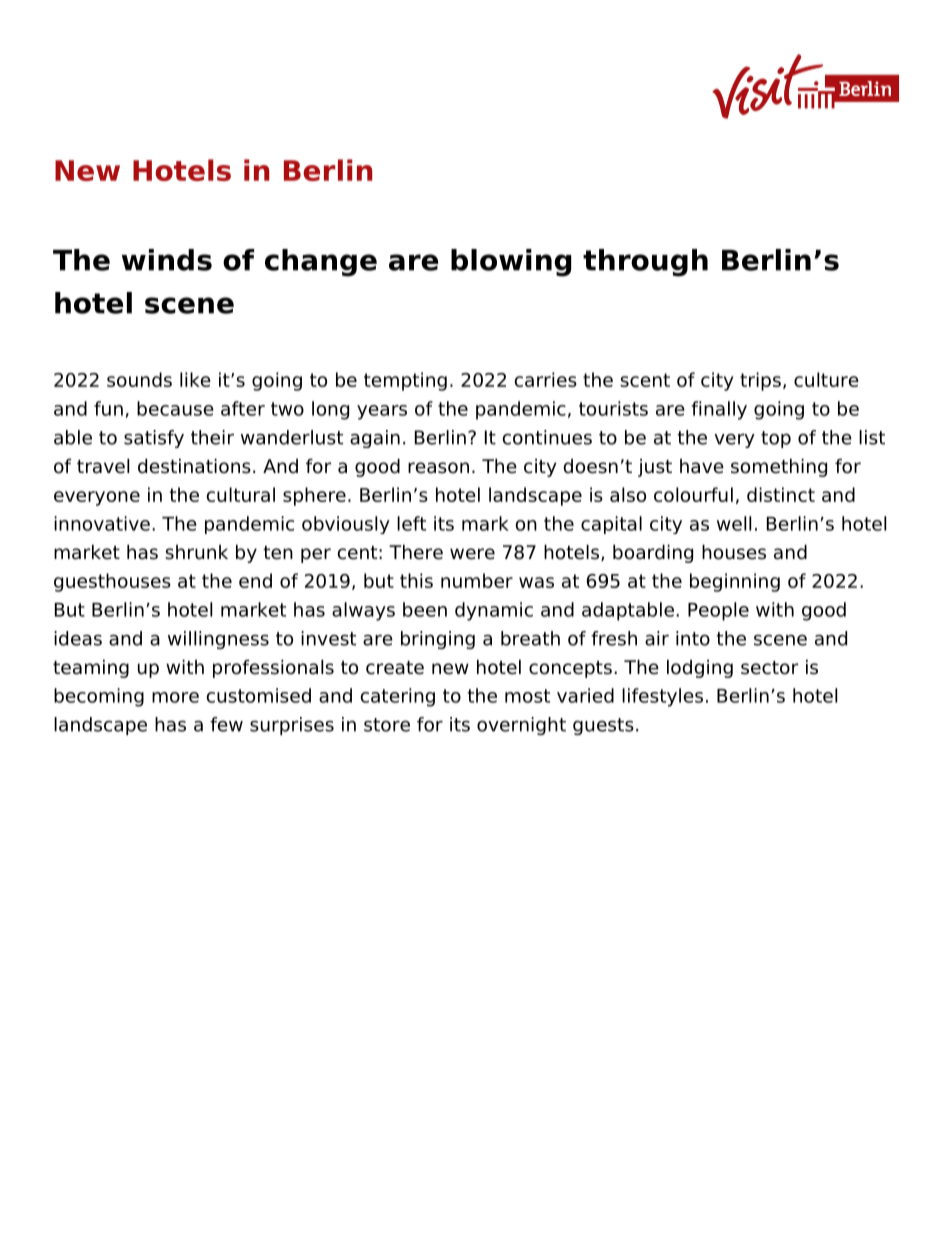 This page has width=952, height=1233. Describe the element at coordinates (735, 582) in the page. I see `beginning` at that location.
